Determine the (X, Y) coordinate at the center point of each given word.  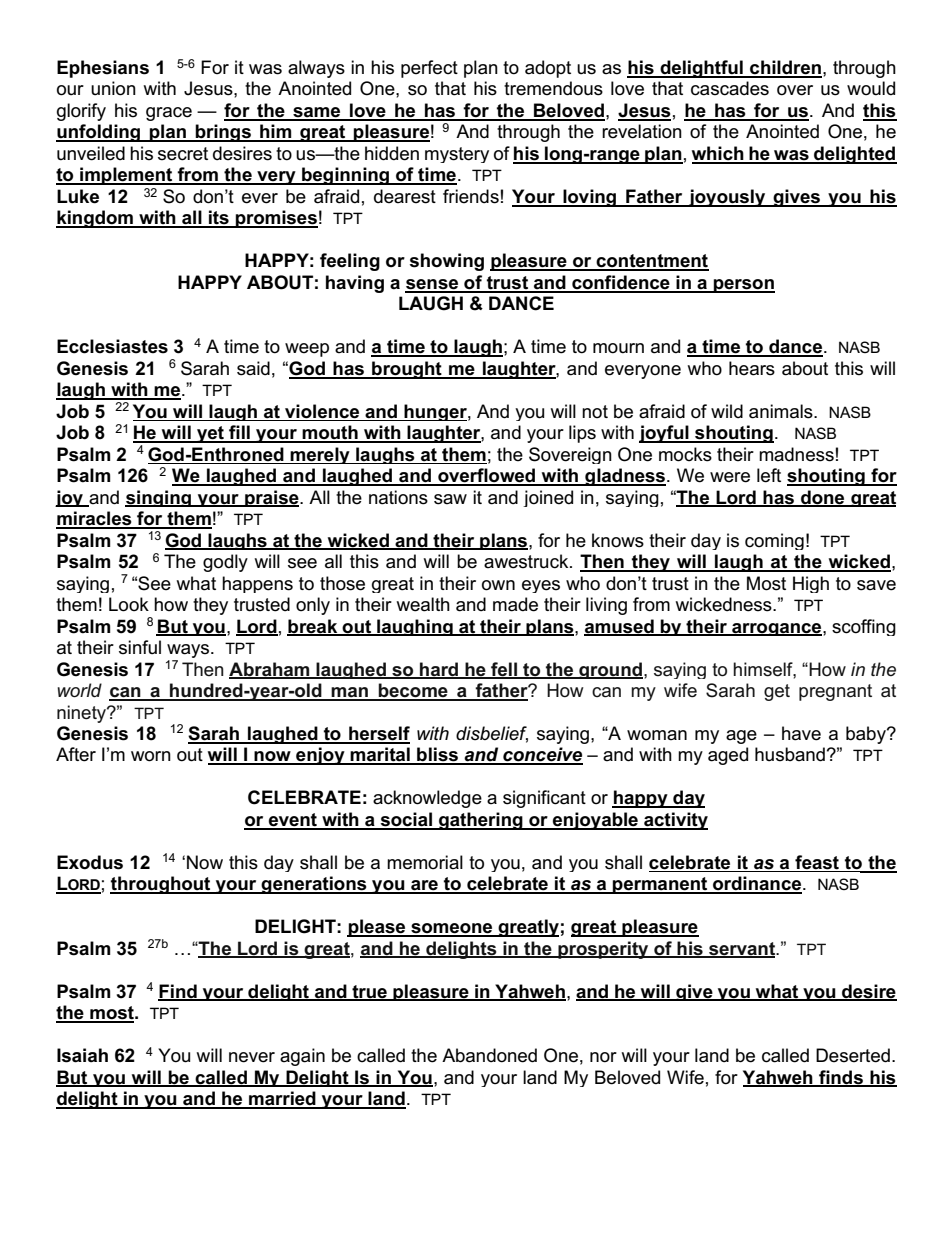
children (785, 68)
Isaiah (82, 1055)
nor (603, 1057)
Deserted (853, 1055)
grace (169, 114)
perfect (429, 69)
